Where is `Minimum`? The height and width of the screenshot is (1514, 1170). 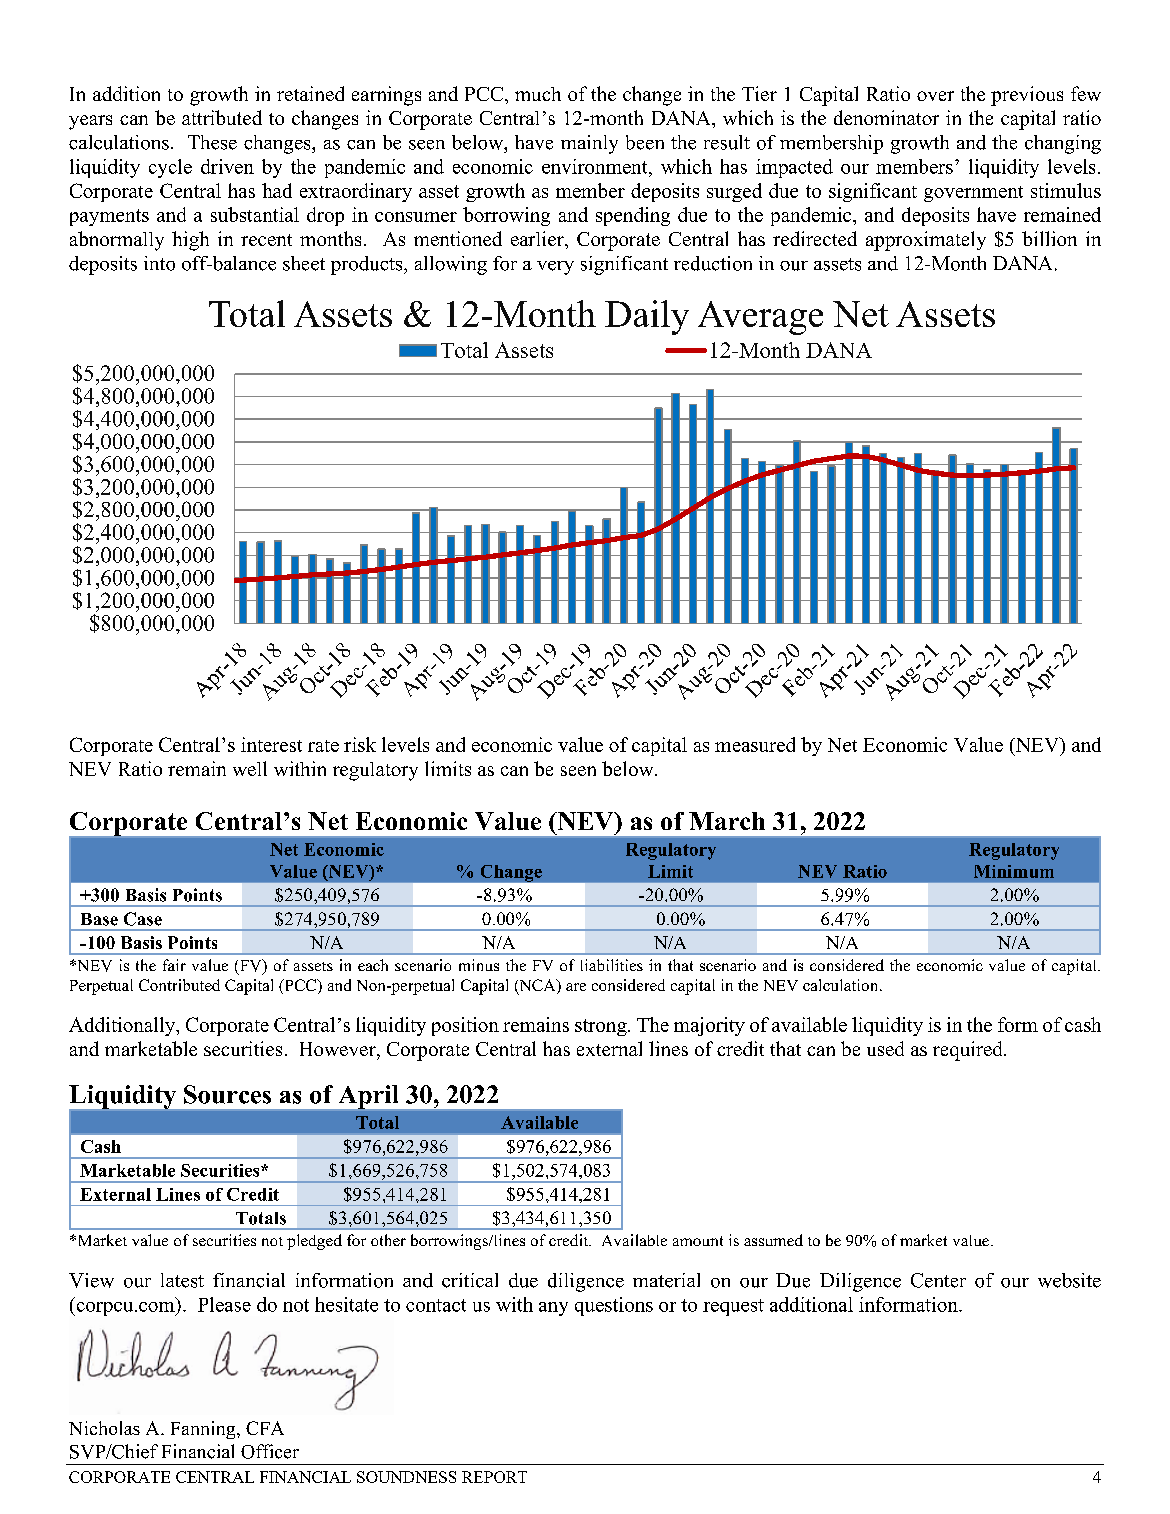
Minimum is located at coordinates (1014, 871).
